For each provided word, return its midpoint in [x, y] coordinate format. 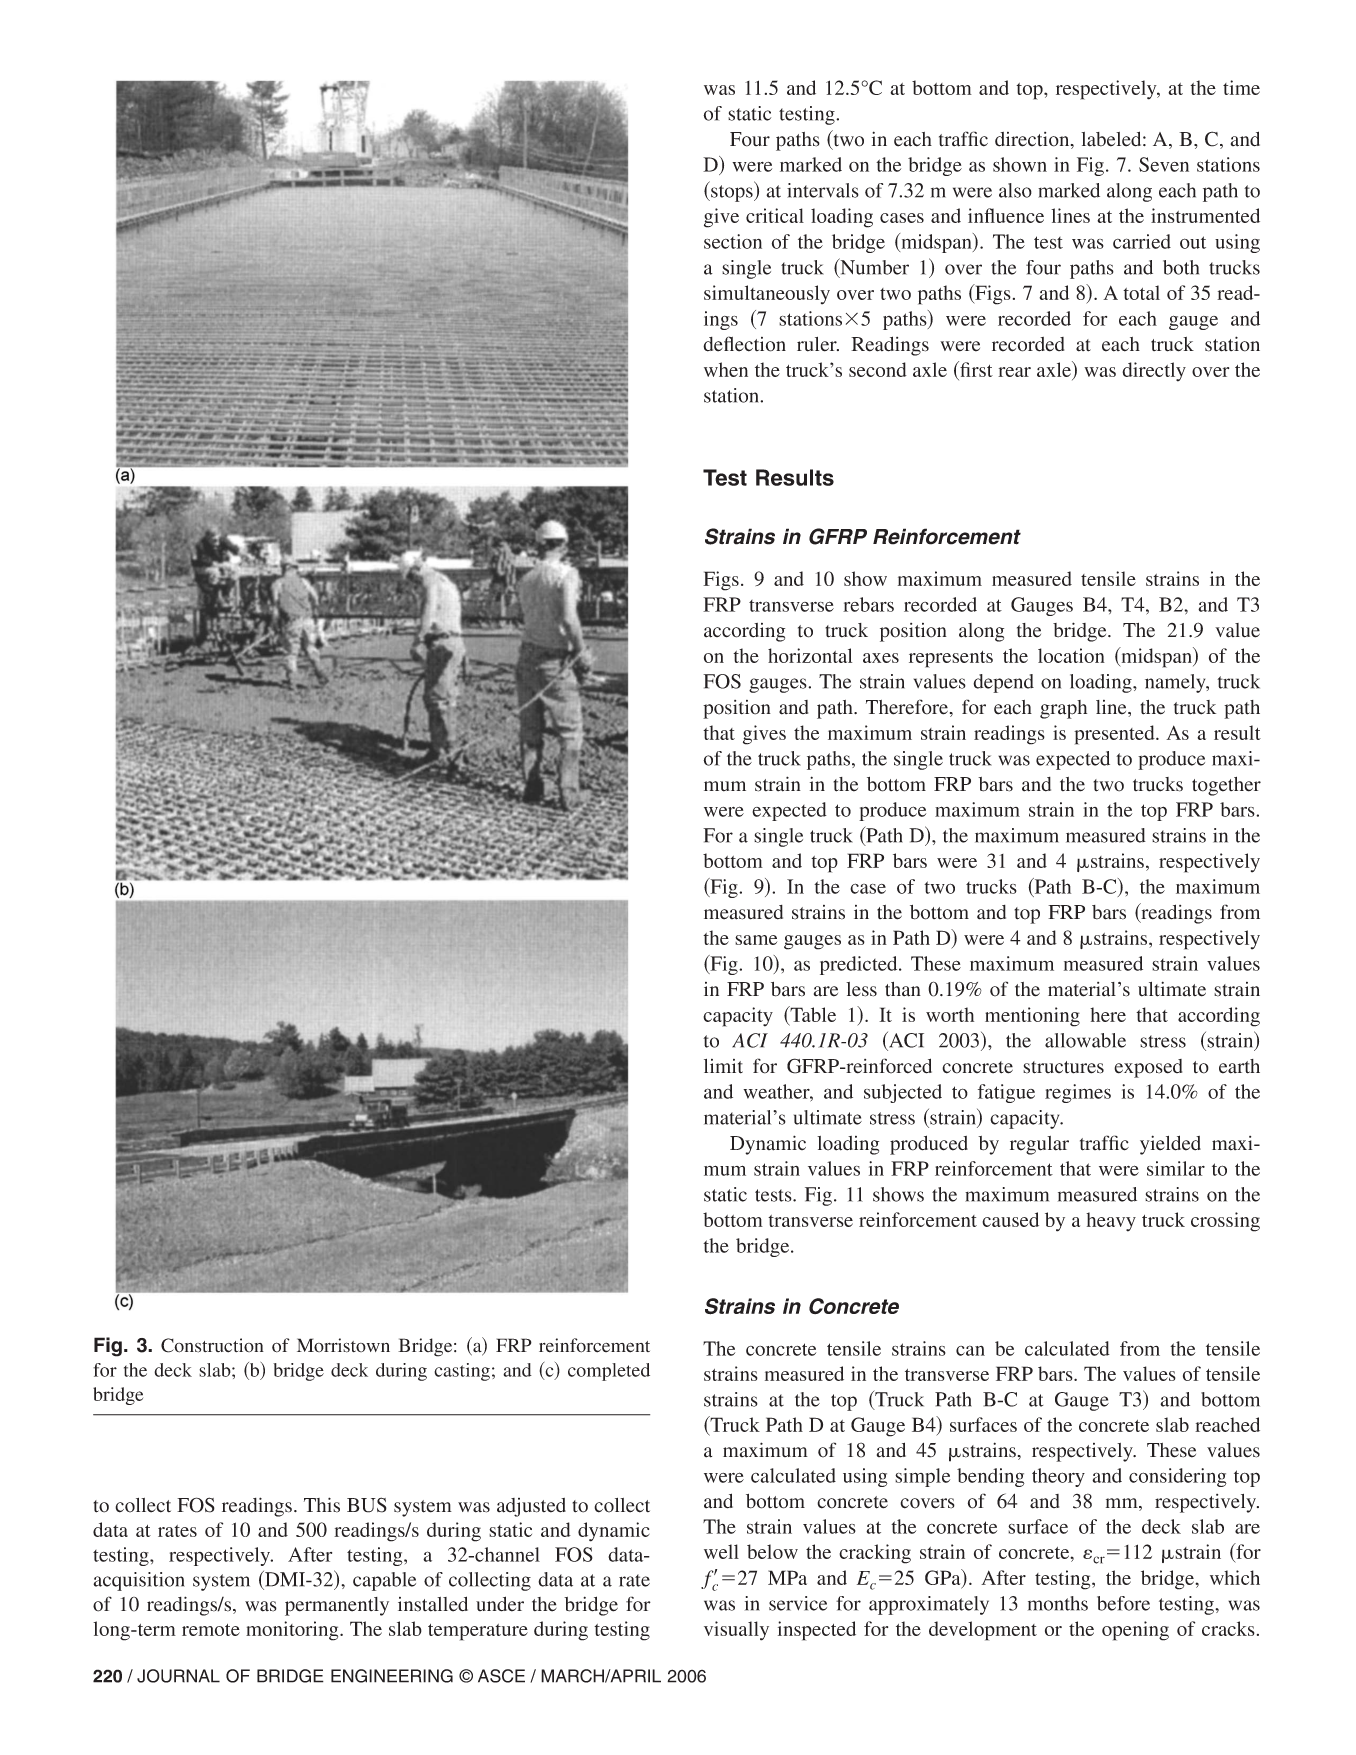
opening [1135, 1631]
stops [732, 193]
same [756, 940]
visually [736, 1631]
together [1226, 786]
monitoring [293, 1631]
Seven [1164, 164]
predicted [860, 965]
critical [775, 215]
